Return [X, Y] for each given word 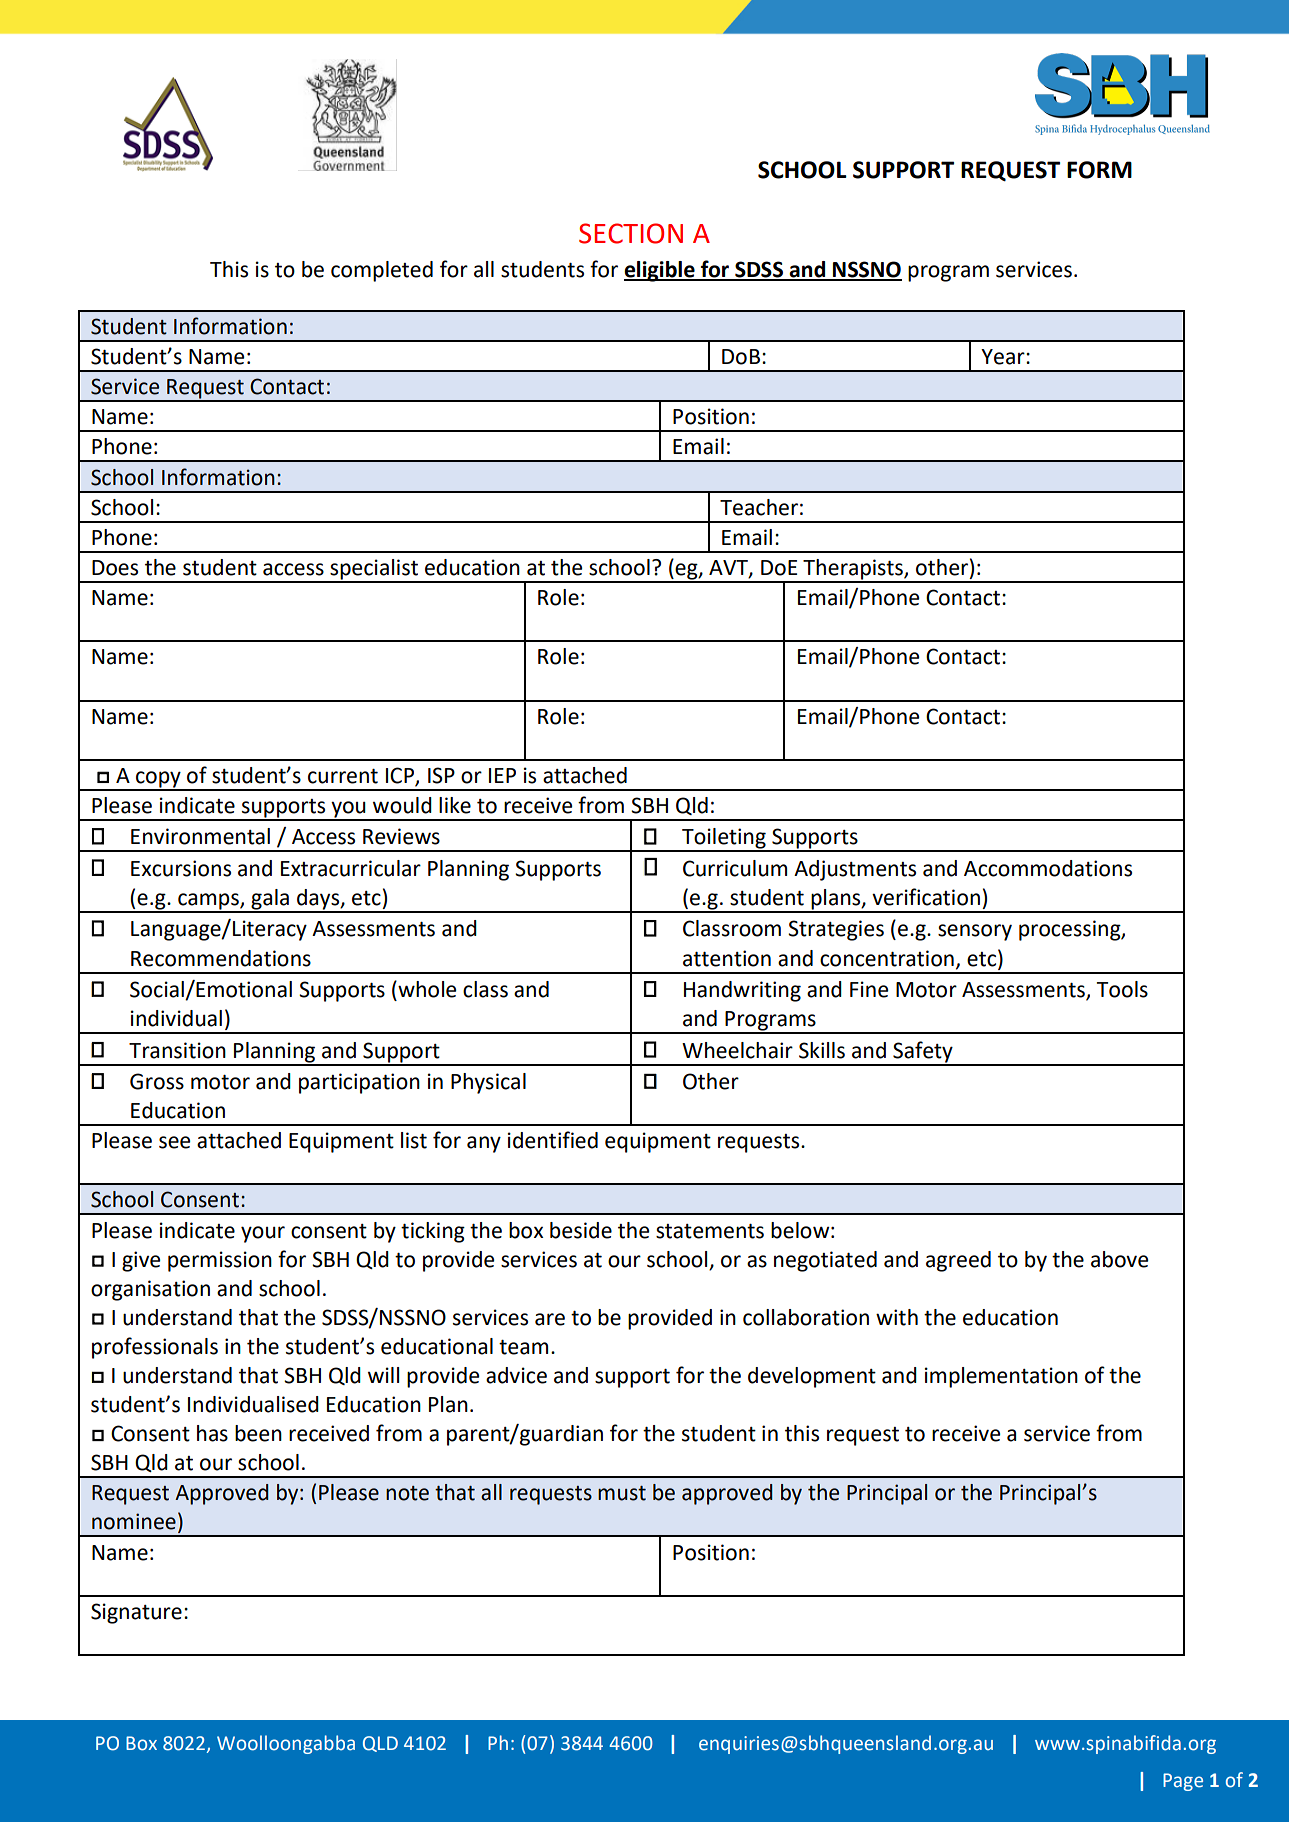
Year [1004, 357]
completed [382, 271]
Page [1183, 1782]
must [622, 1493]
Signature [136, 1613]
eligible [660, 271]
